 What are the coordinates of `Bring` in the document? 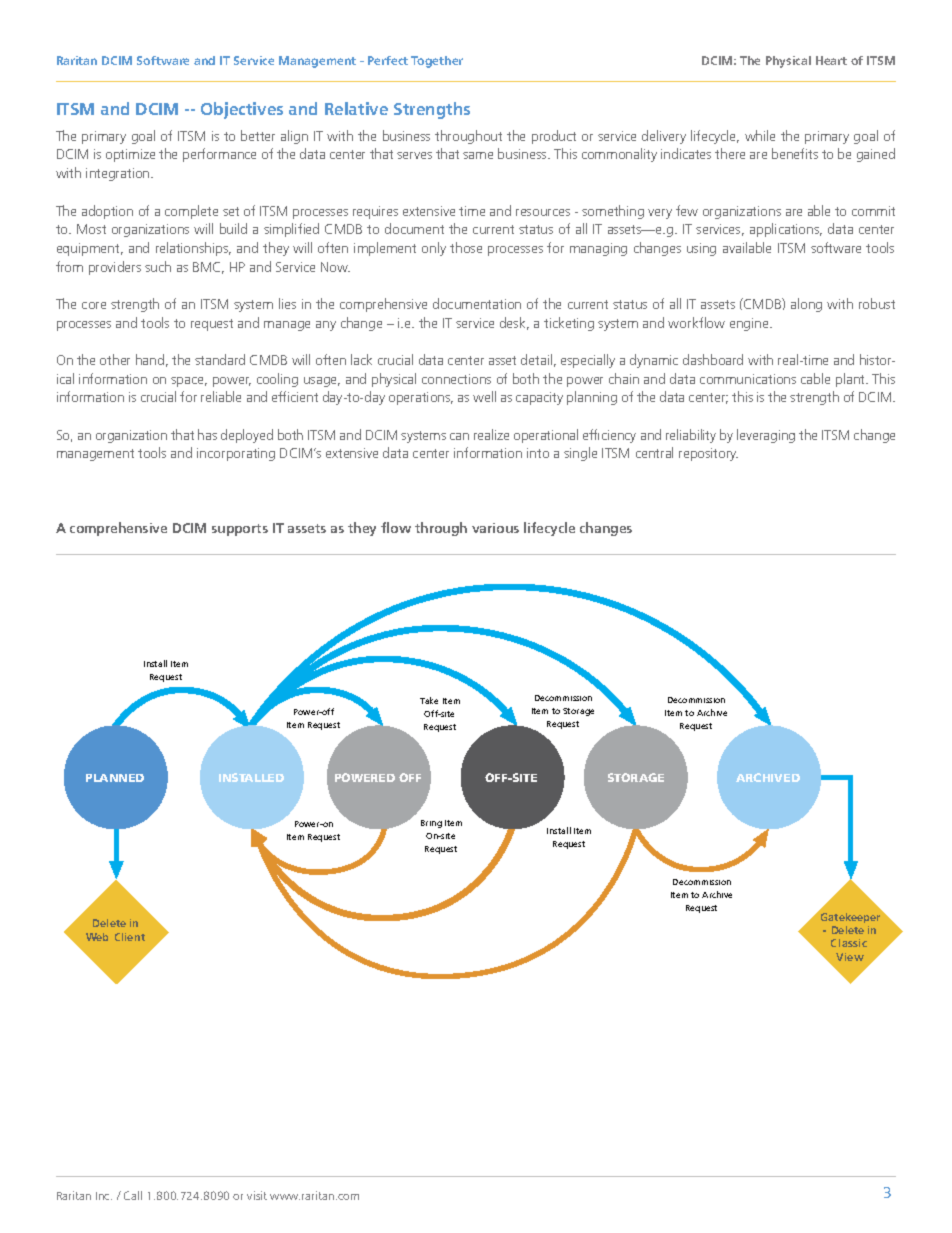 It's located at (431, 824).
